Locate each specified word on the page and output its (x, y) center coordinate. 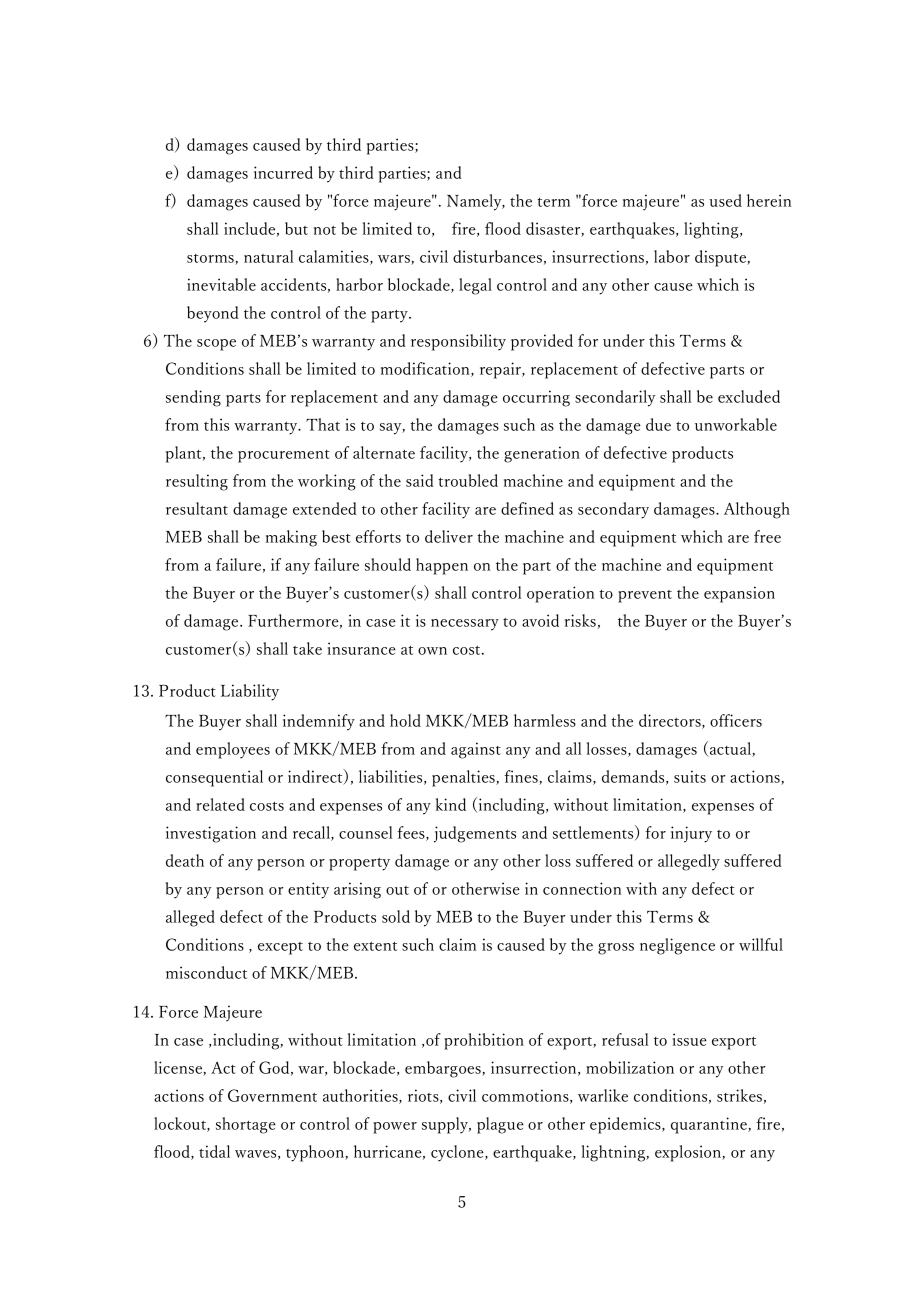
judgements (475, 834)
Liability (250, 692)
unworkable (736, 424)
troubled (468, 480)
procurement (284, 456)
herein (769, 200)
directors (671, 721)
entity (308, 890)
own (432, 651)
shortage (246, 1125)
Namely (475, 202)
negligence (677, 946)
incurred (283, 172)
